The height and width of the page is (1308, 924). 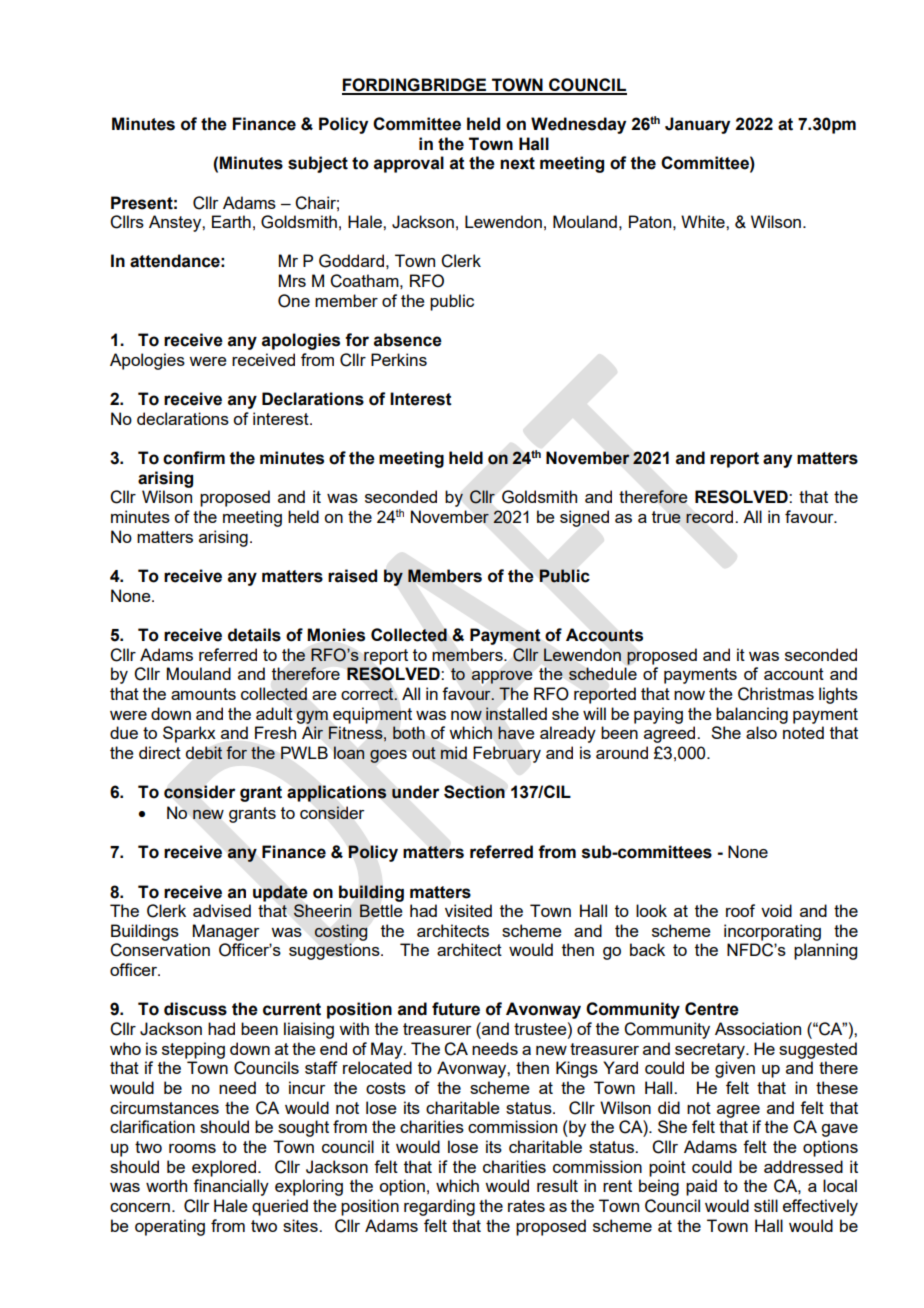 What do you see at coordinates (697, 125) in the page?
I see `January` at bounding box center [697, 125].
